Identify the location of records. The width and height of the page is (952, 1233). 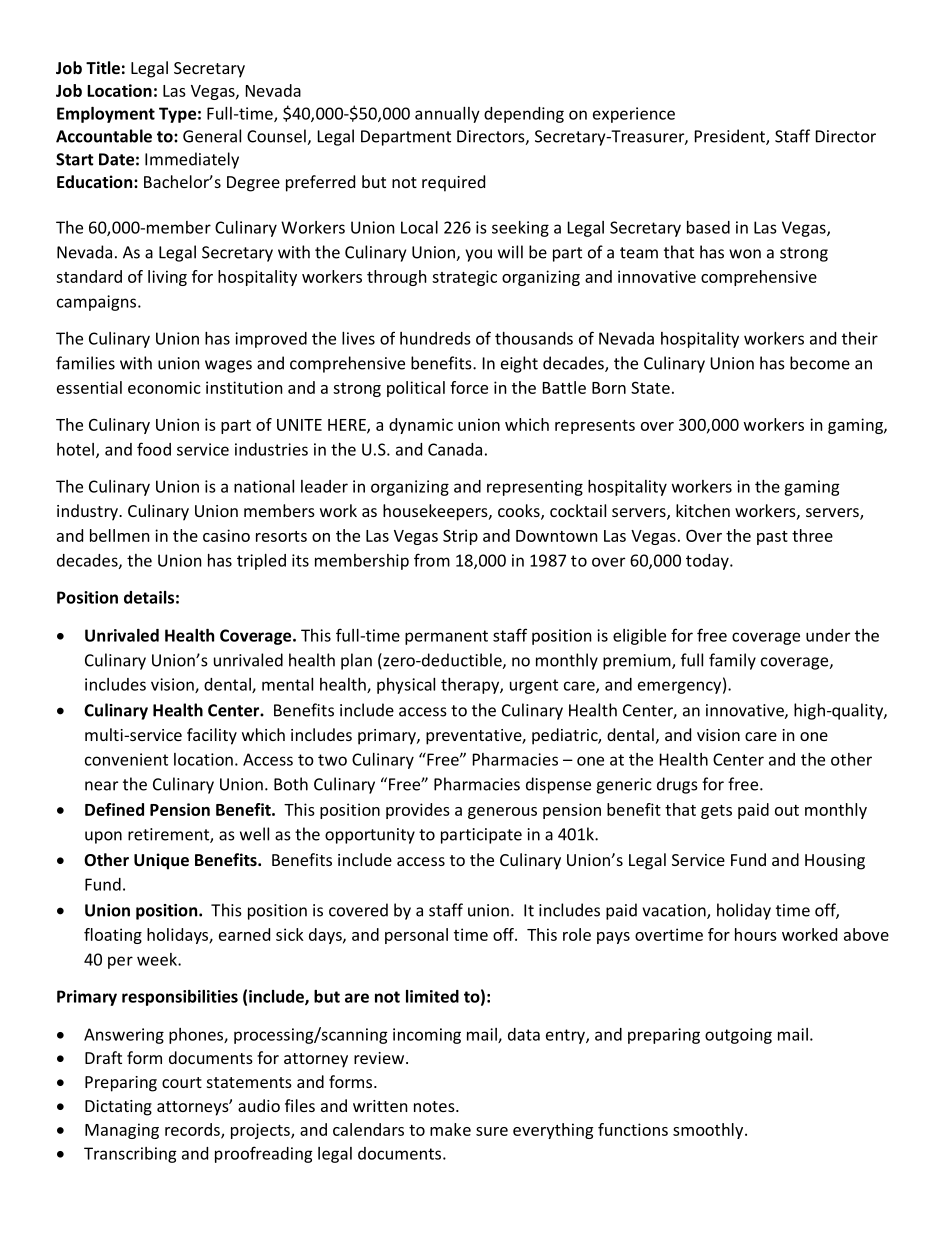
(193, 1130).
